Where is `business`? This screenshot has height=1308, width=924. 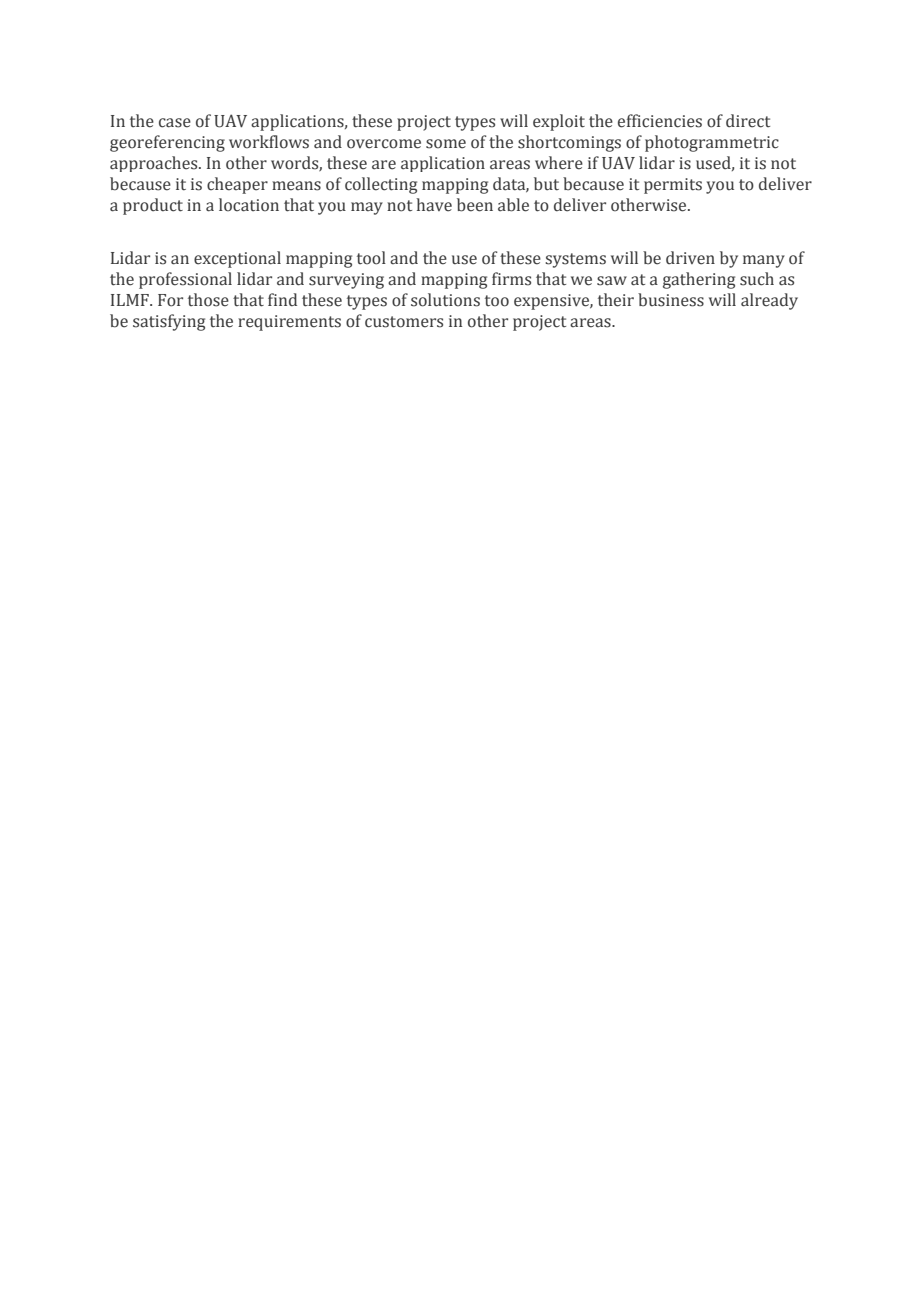 business is located at coordinates (671, 300).
